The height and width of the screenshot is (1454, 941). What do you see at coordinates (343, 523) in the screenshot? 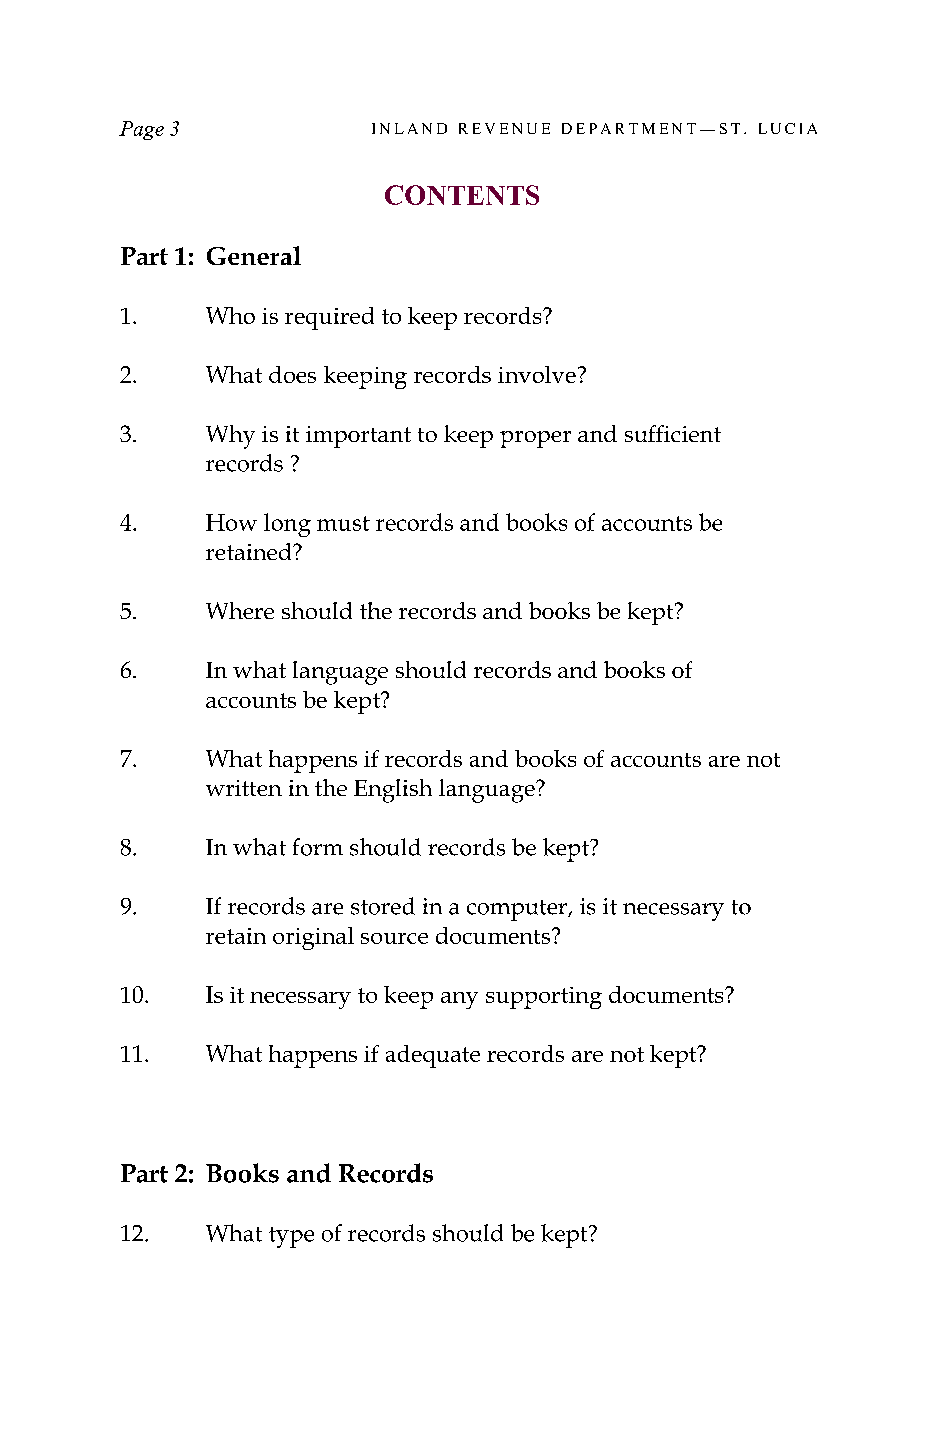
I see `must` at bounding box center [343, 523].
